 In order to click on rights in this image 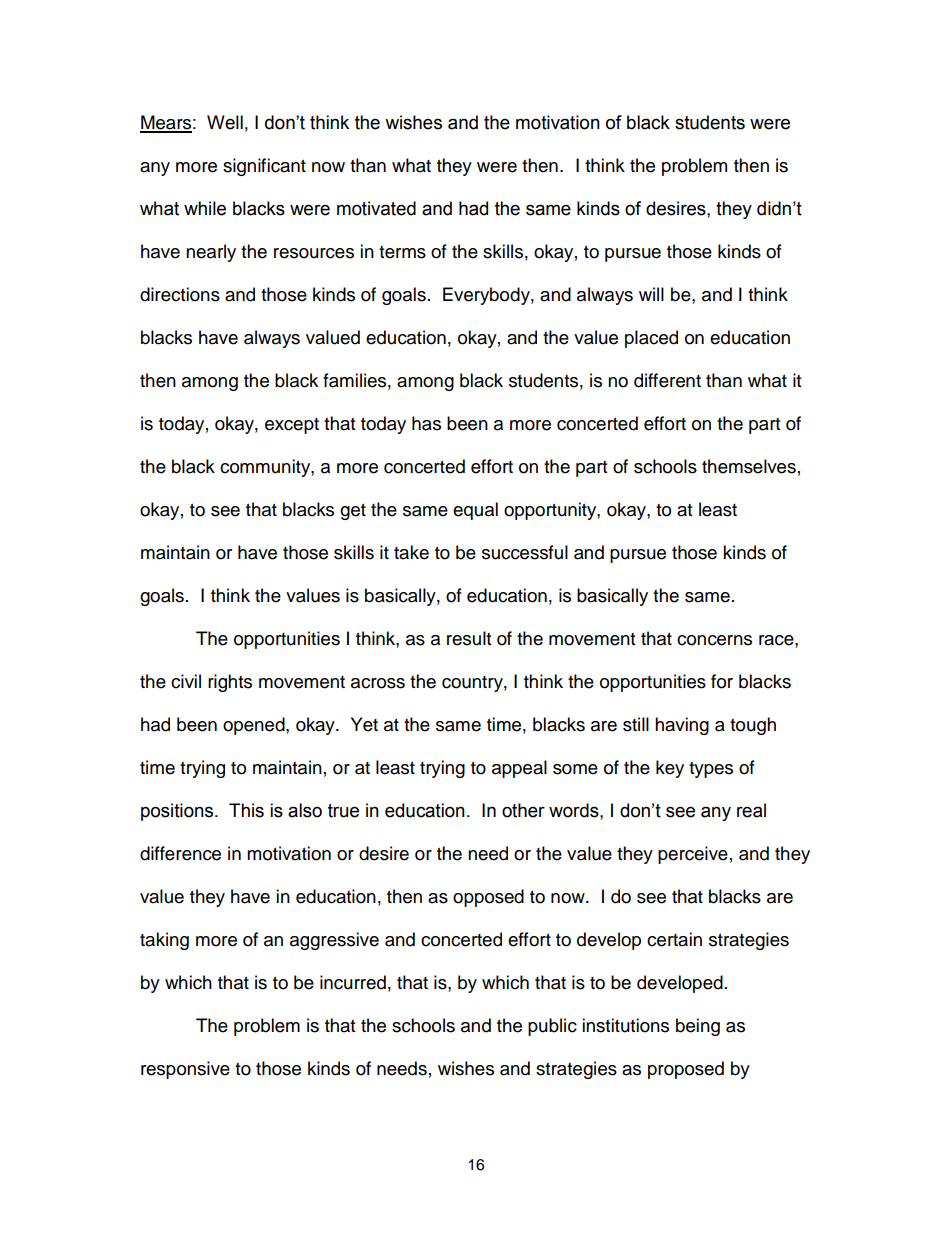, I will do `click(230, 683)`.
